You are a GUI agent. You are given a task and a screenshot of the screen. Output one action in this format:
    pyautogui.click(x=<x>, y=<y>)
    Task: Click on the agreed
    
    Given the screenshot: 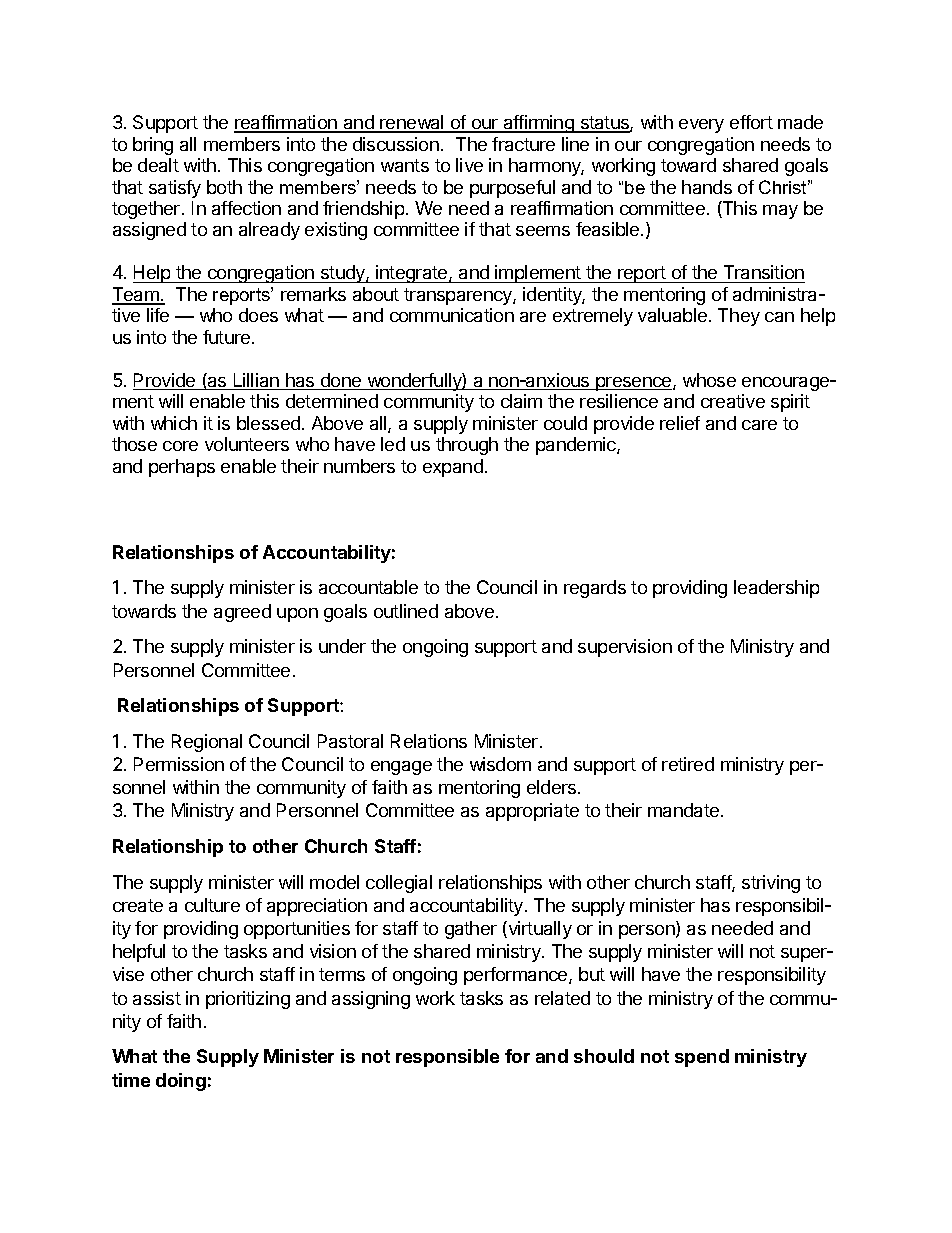 What is the action you would take?
    pyautogui.click(x=242, y=613)
